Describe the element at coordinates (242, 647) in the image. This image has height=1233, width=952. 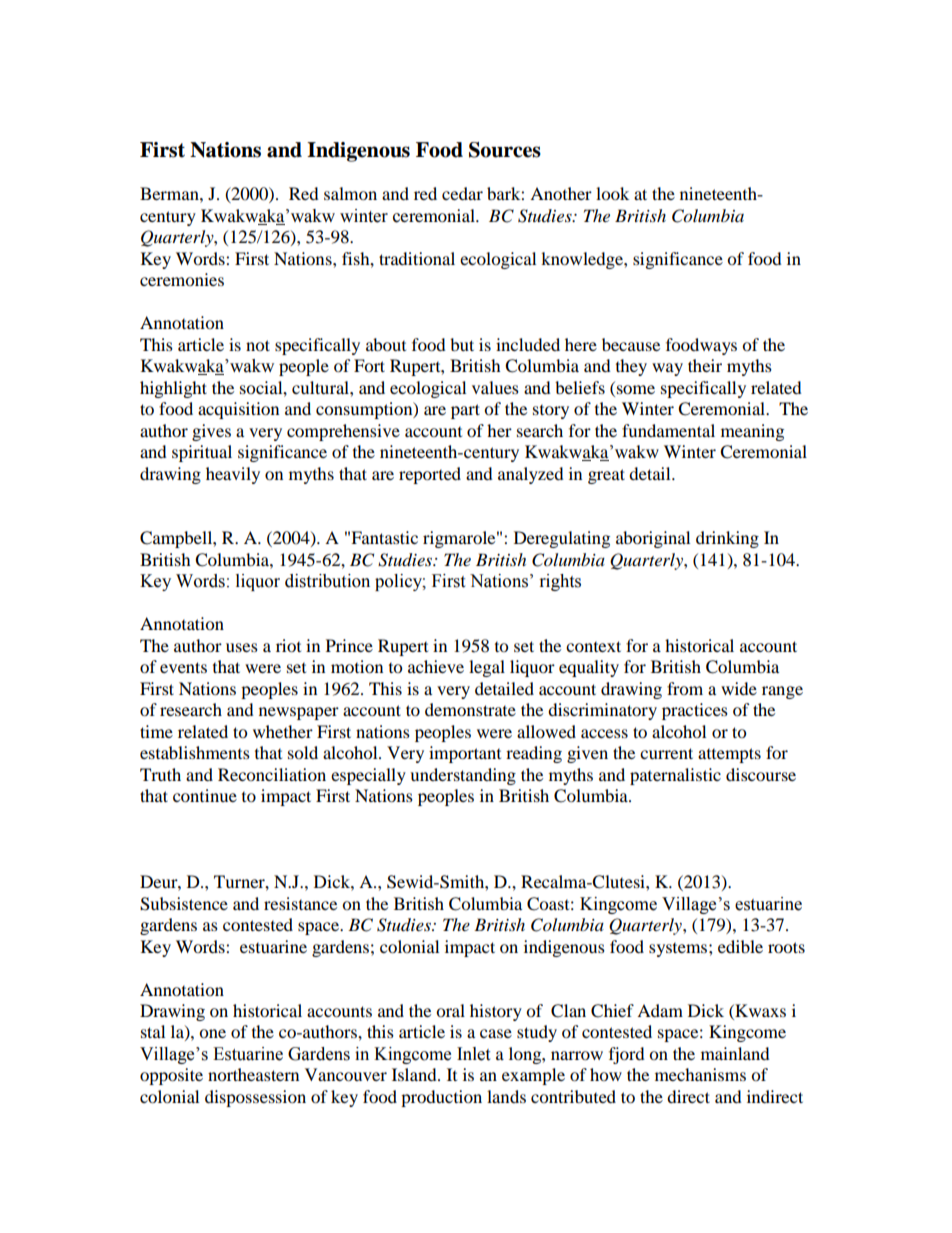
I see `uses` at that location.
